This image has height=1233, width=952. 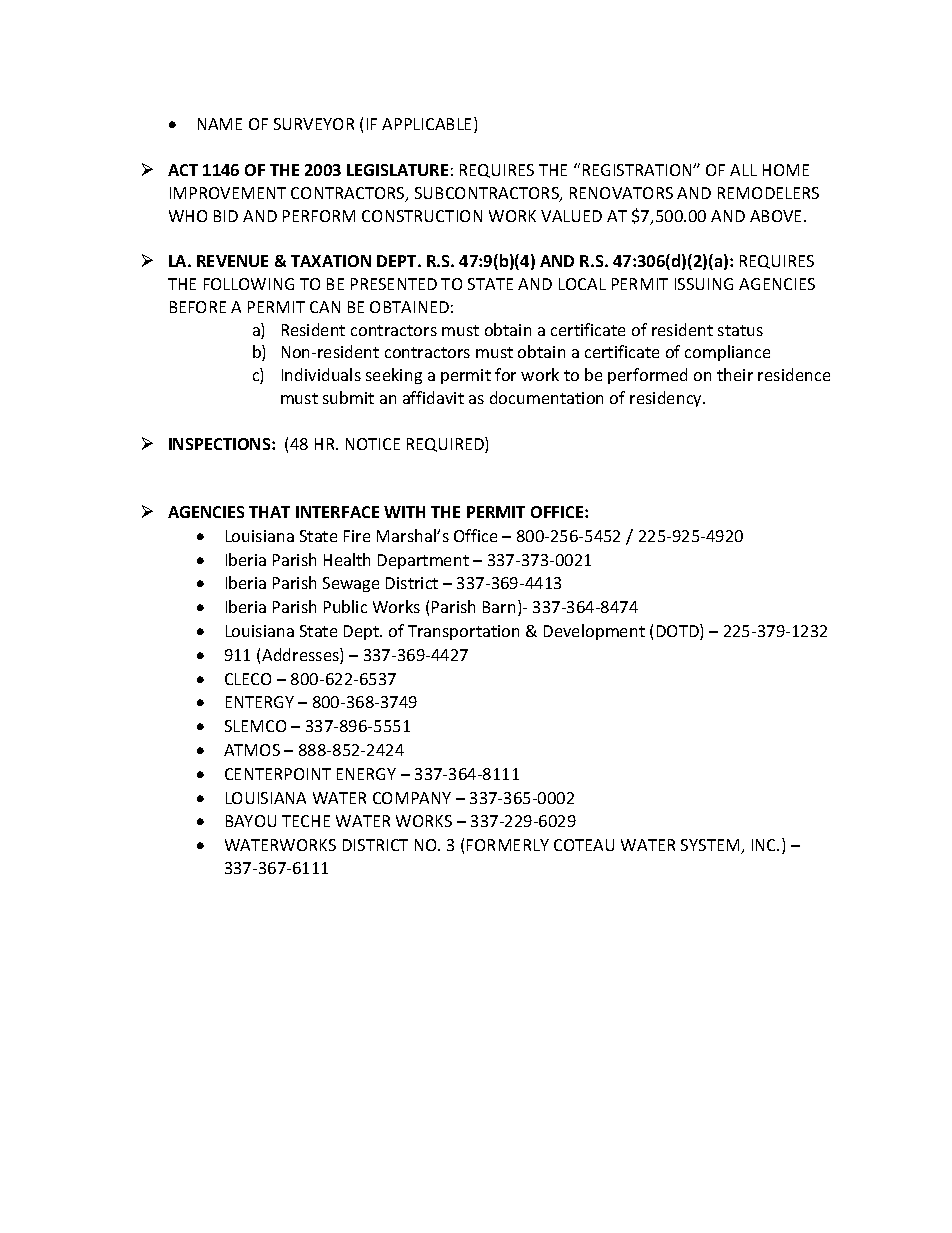 I want to click on ISSUING, so click(x=704, y=284).
